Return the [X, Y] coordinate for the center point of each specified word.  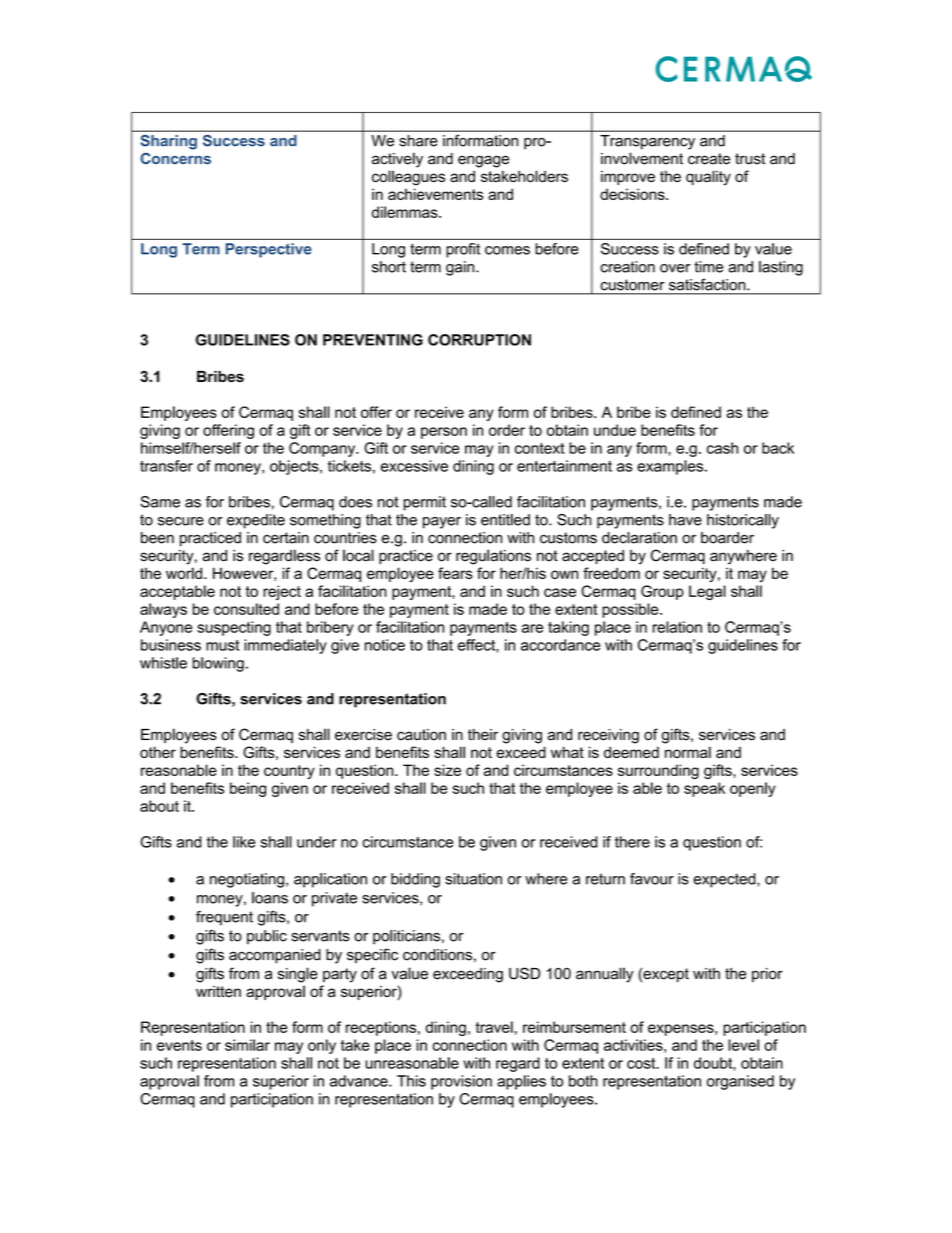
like [244, 842]
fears [455, 573]
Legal [707, 592]
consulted [246, 609]
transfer [166, 466]
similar [247, 1045]
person [444, 433]
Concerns [176, 158]
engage [483, 161]
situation [473, 879]
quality [708, 178]
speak [704, 789]
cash [722, 448]
